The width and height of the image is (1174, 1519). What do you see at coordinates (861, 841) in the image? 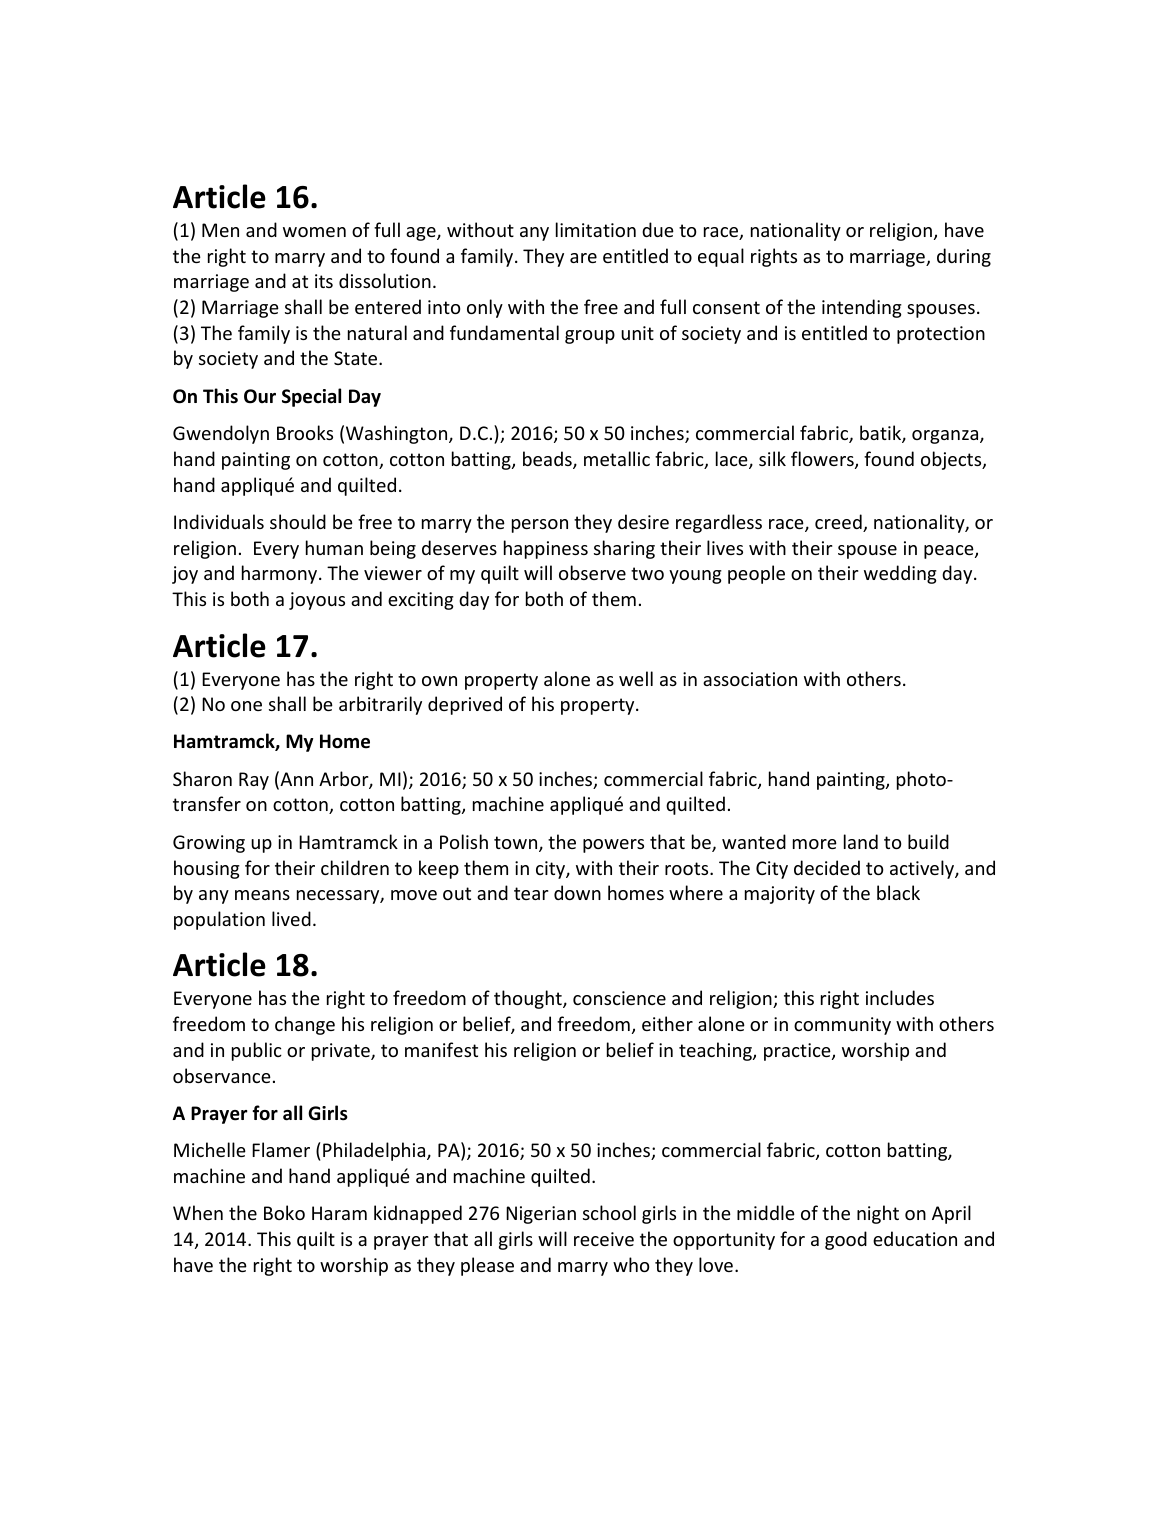
I see `land` at bounding box center [861, 841].
